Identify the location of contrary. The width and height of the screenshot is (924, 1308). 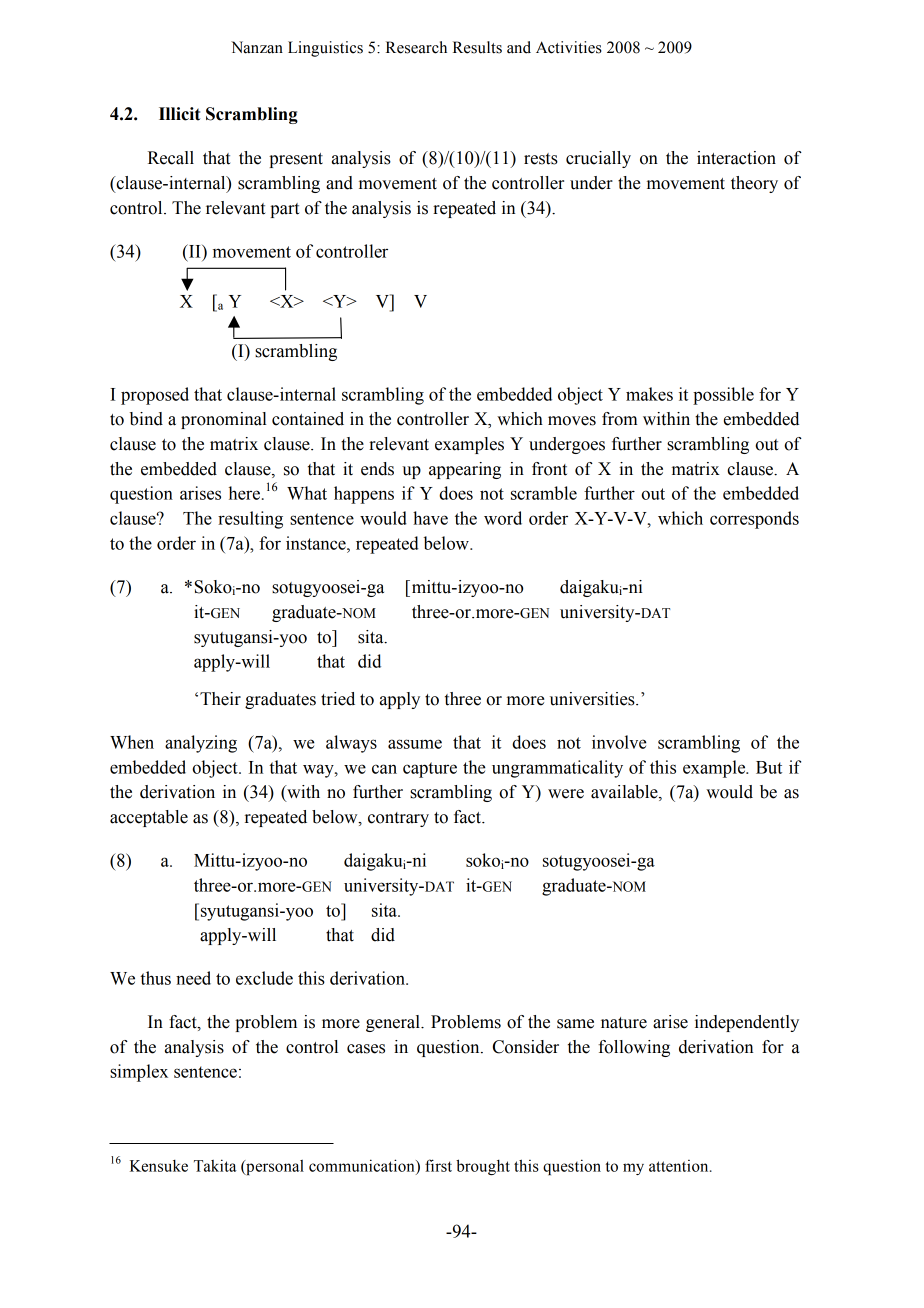
(398, 819).
